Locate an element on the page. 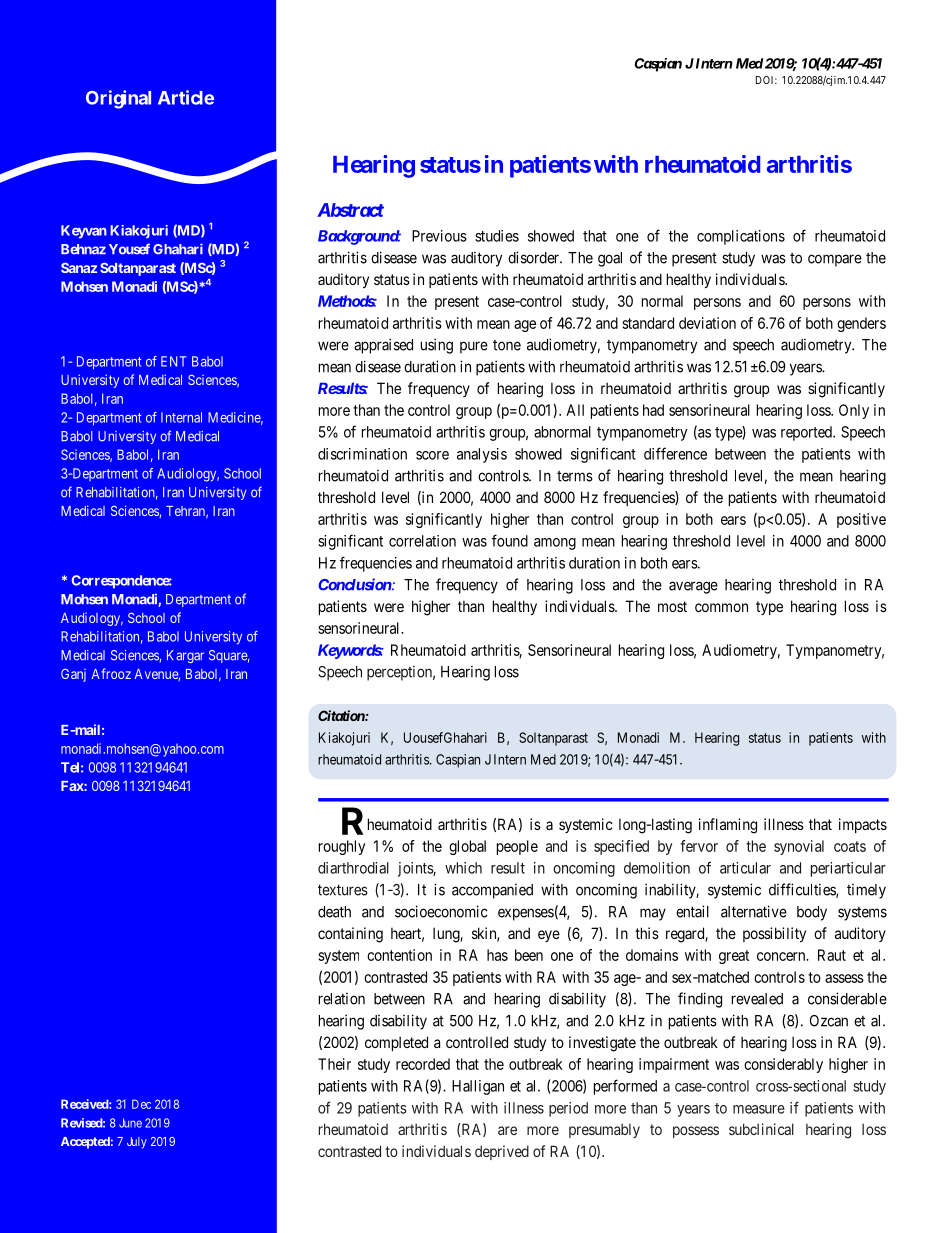 This page has height=1233, width=952. Ganj is located at coordinates (73, 675).
